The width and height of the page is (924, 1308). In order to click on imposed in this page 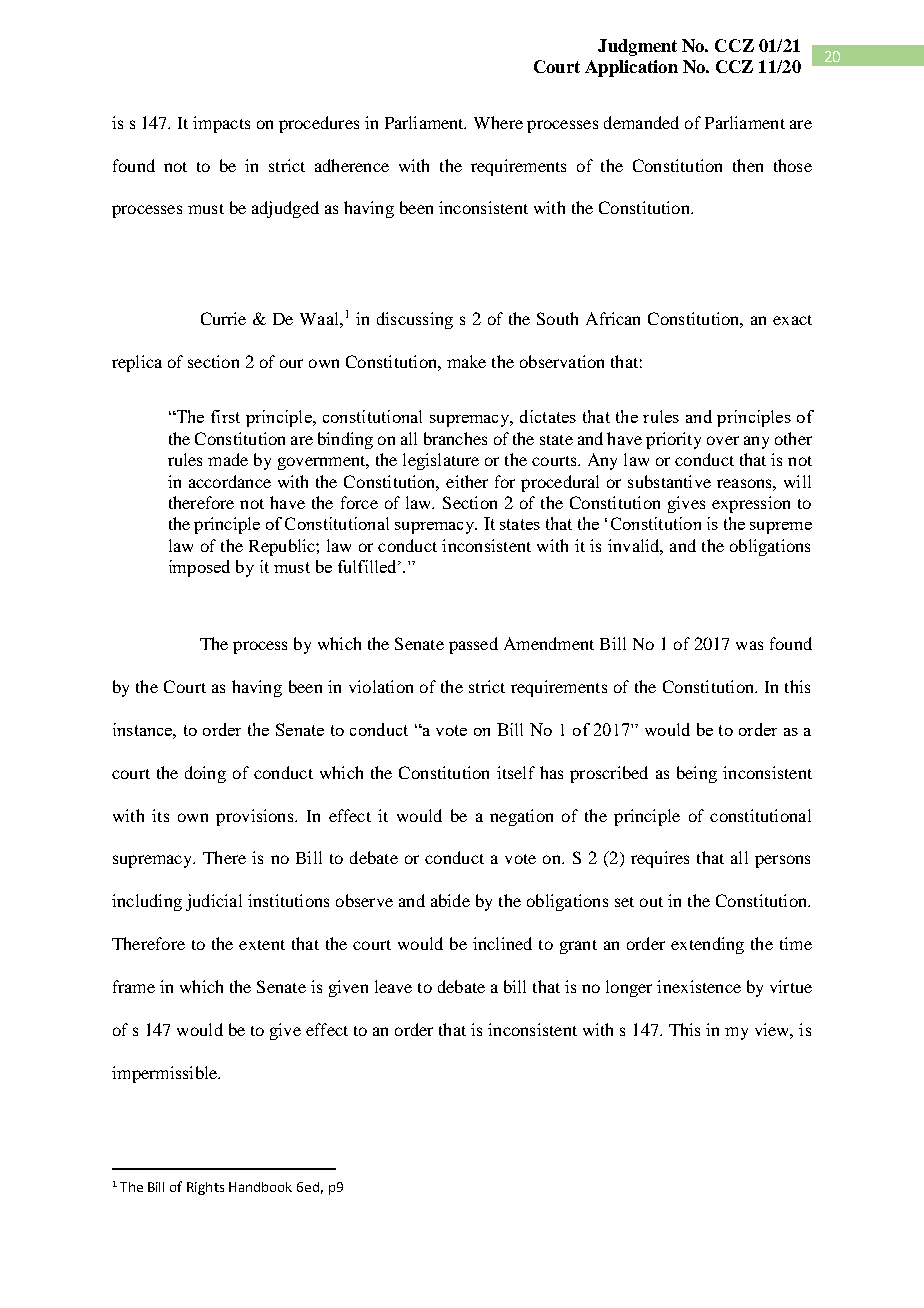, I will do `click(199, 568)`.
